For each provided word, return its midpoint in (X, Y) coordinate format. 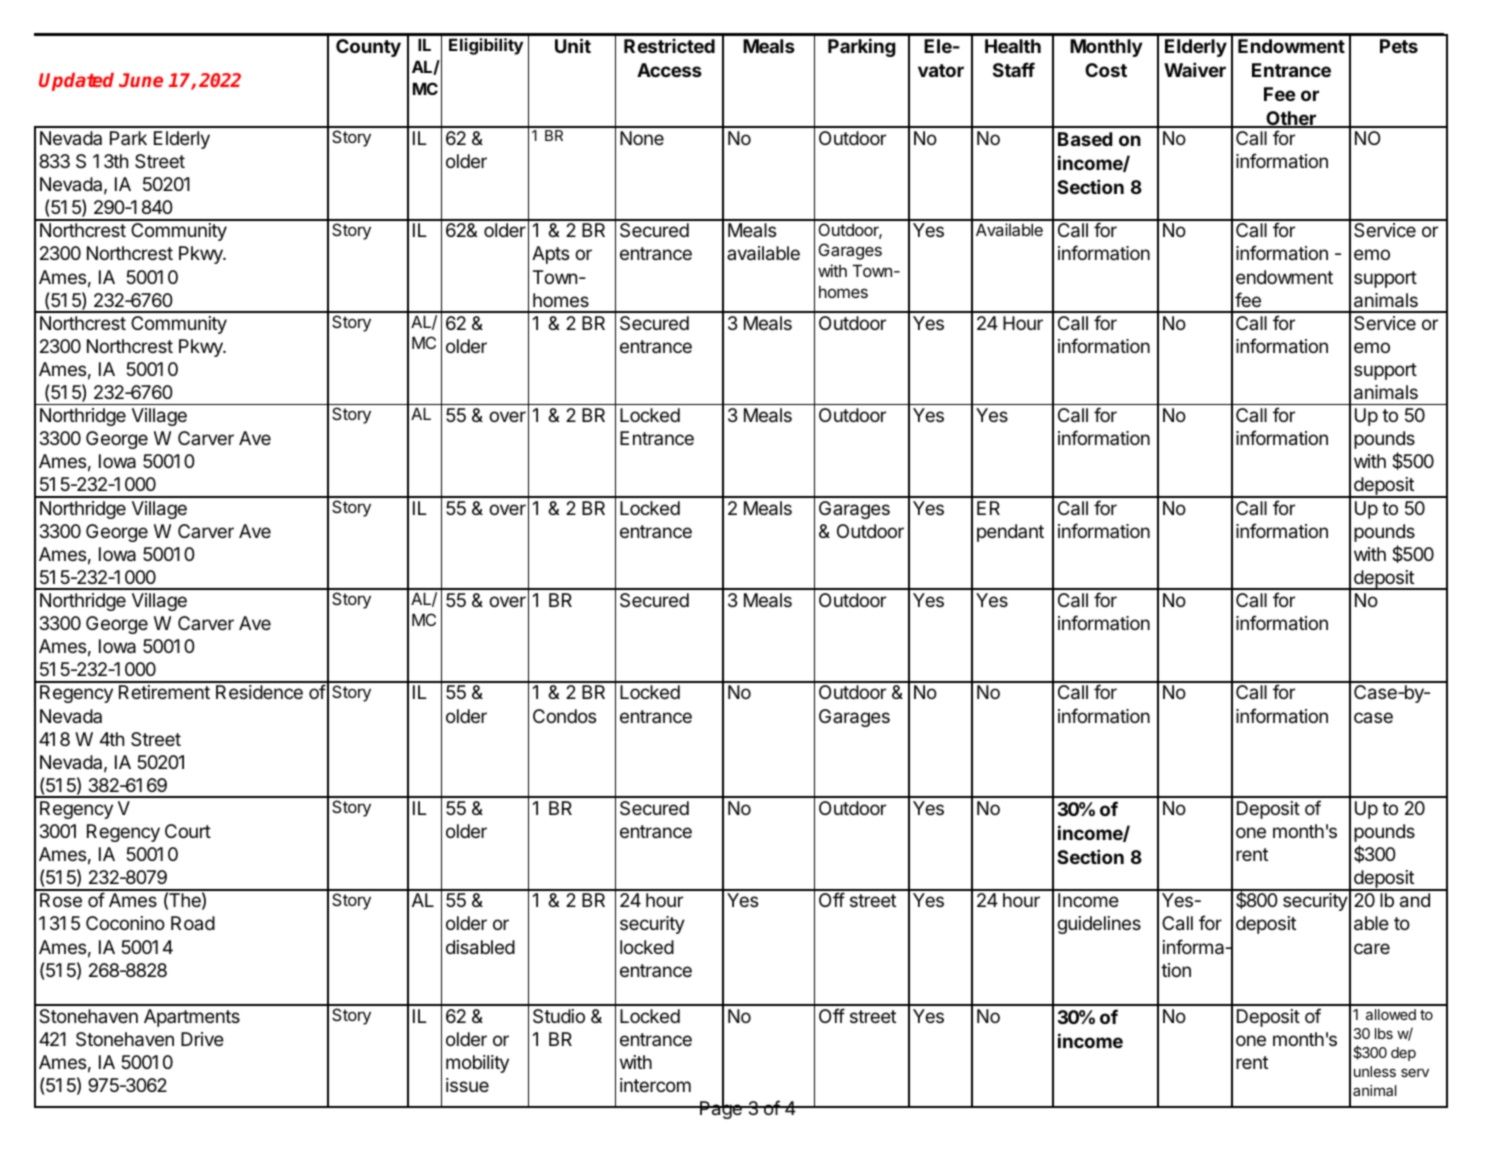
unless (1375, 1071)
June (141, 80)
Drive (202, 1039)
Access (669, 70)
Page (721, 1109)
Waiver (1195, 69)
